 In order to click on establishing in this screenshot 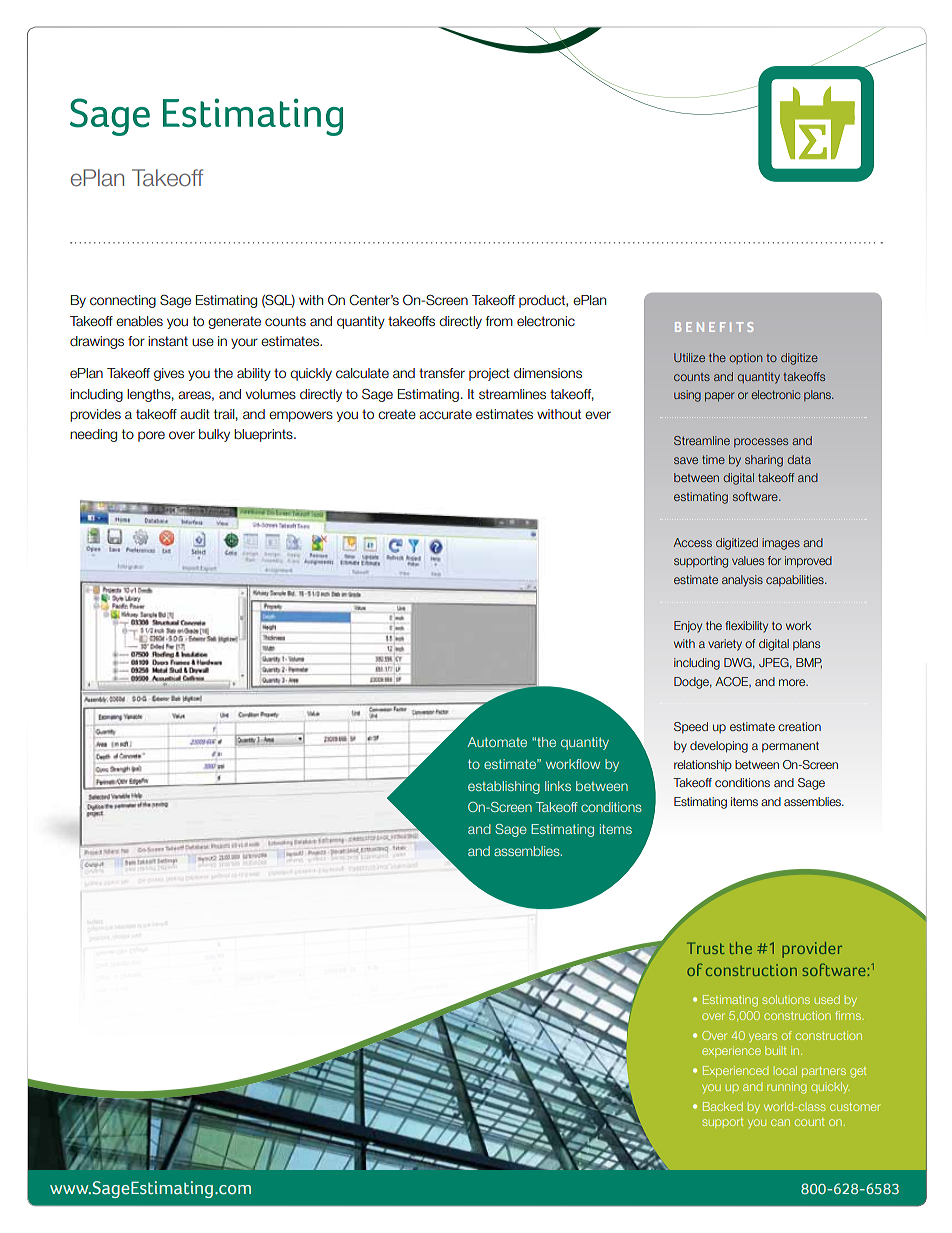, I will do `click(504, 787)`.
